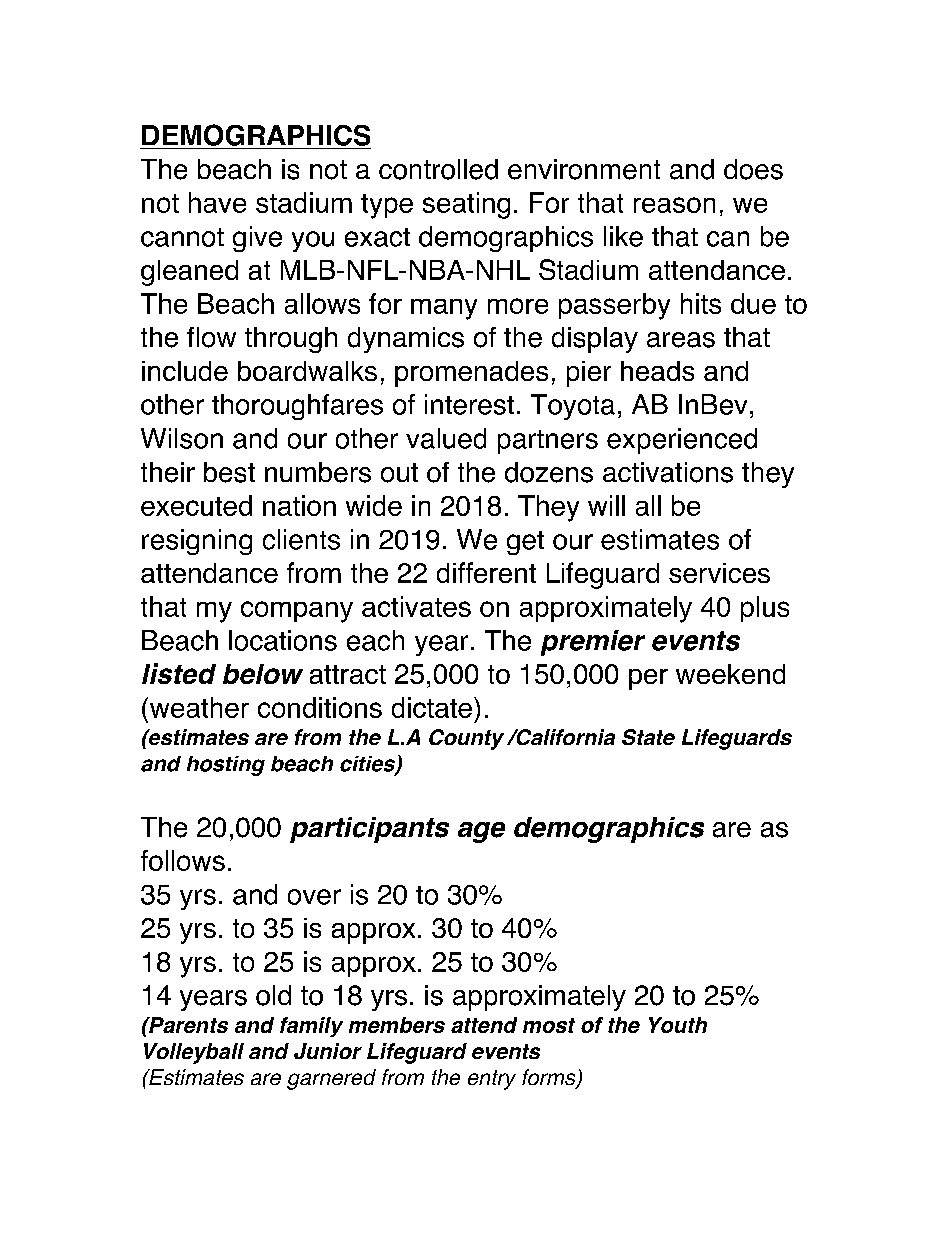 The width and height of the document is (952, 1233). What do you see at coordinates (648, 737) in the document?
I see `State` at bounding box center [648, 737].
